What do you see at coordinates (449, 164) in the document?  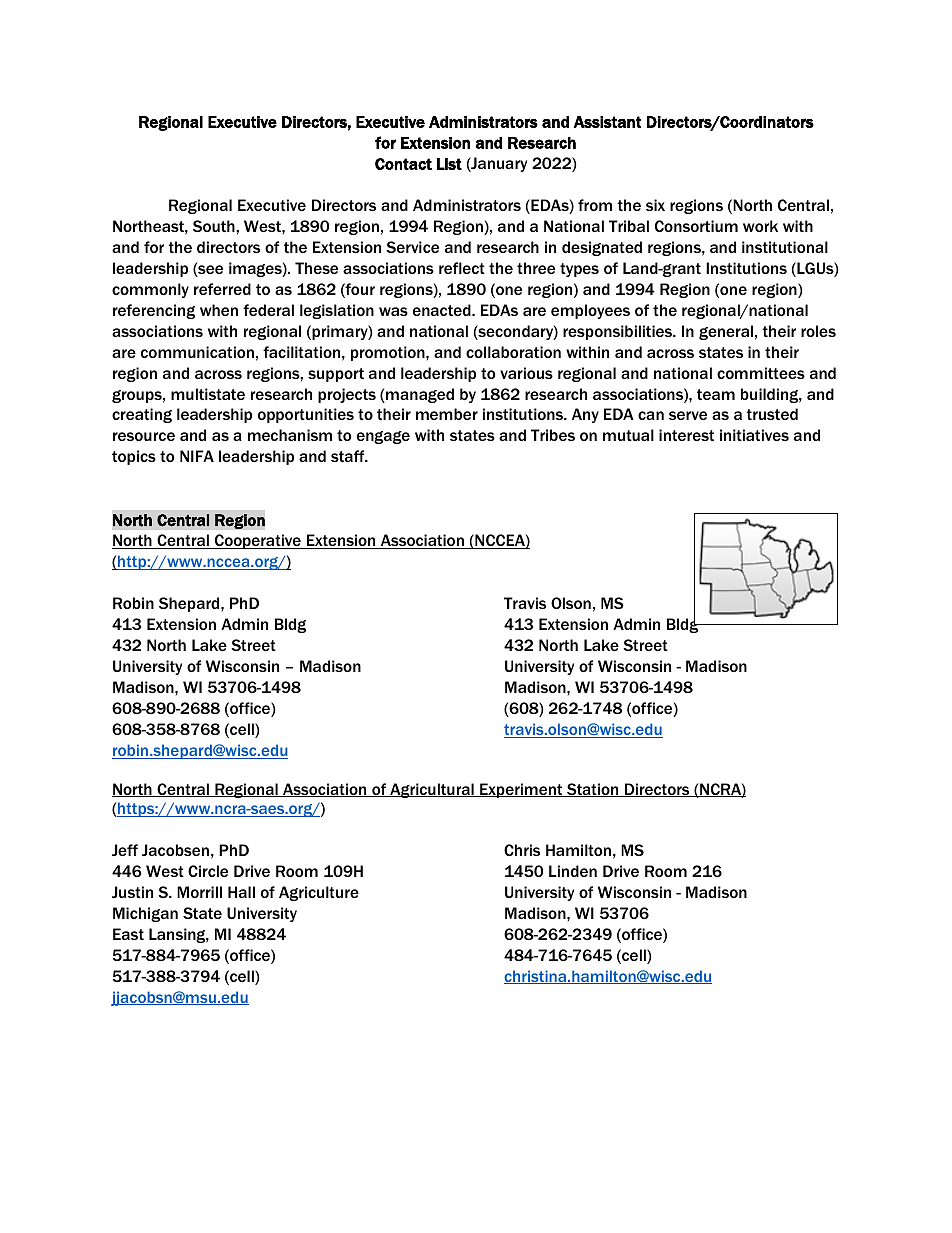 I see `List` at bounding box center [449, 164].
